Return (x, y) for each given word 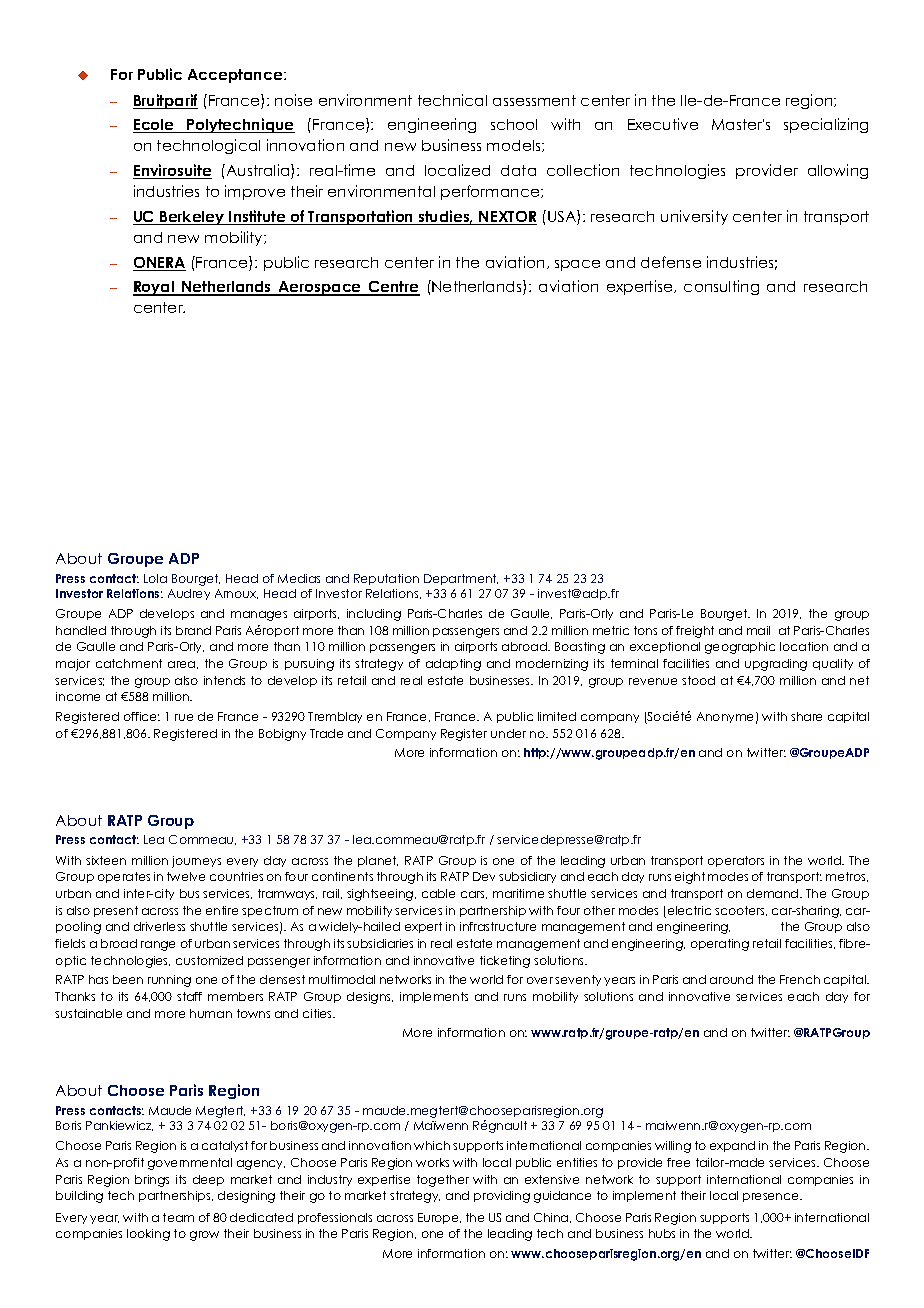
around (731, 979)
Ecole (154, 126)
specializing (826, 125)
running (169, 981)
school (514, 124)
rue (184, 717)
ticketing (505, 962)
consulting (721, 287)
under (508, 733)
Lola (155, 578)
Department (461, 579)
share (806, 716)
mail (758, 630)
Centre (393, 288)
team (178, 1217)
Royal (154, 288)
